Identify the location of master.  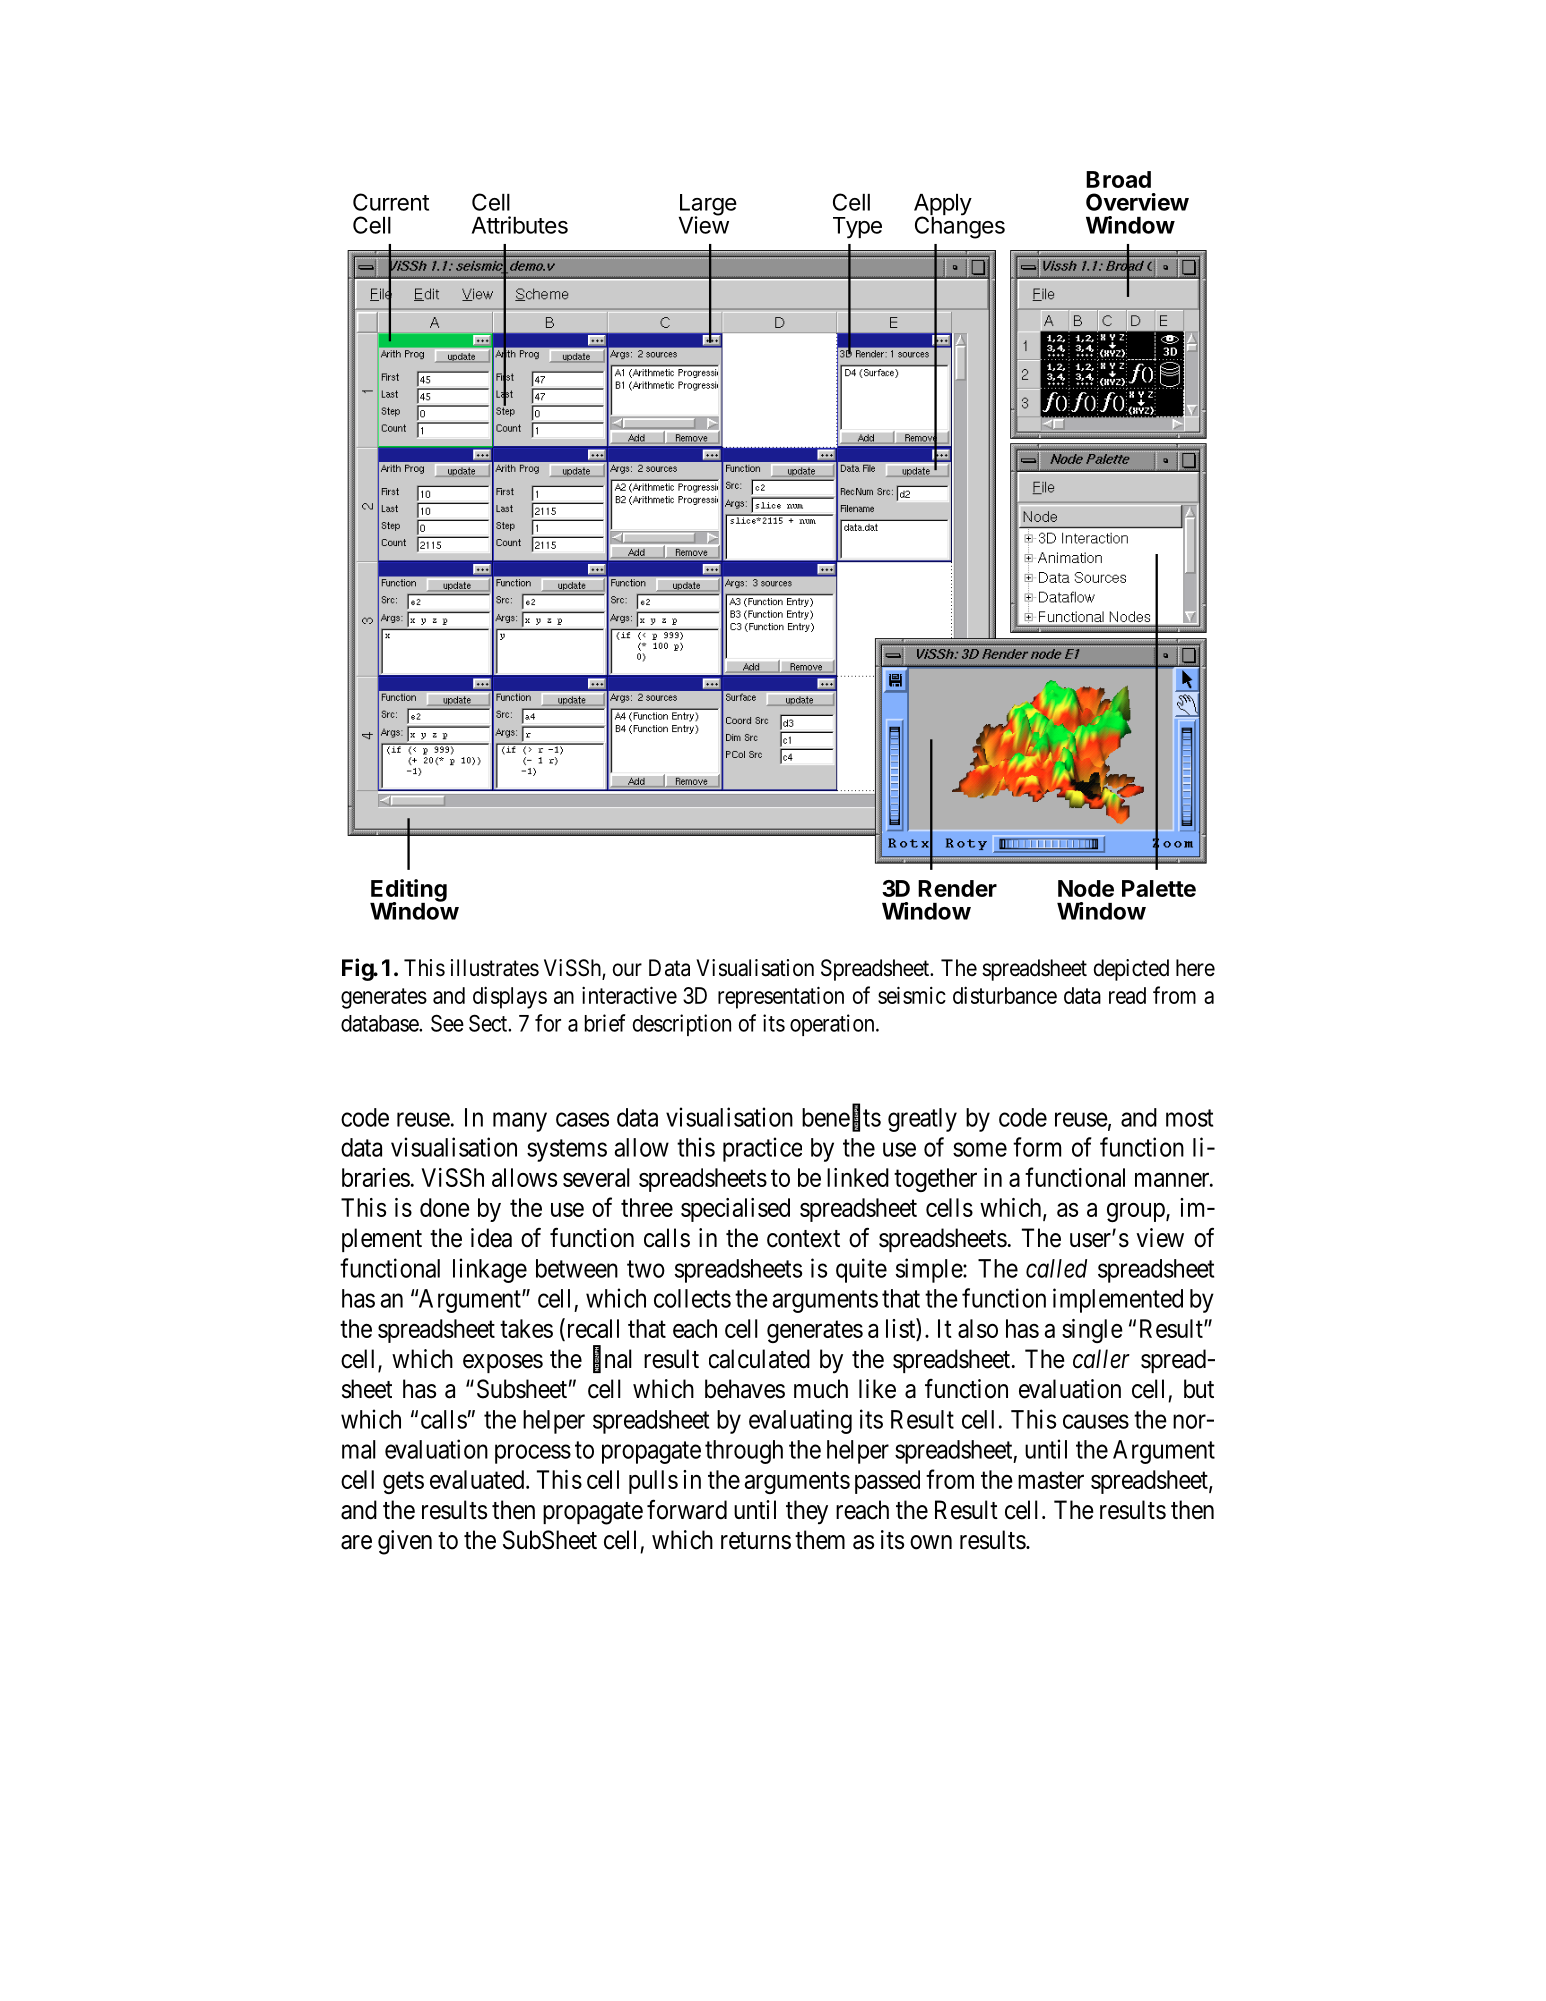
(1051, 1480).
